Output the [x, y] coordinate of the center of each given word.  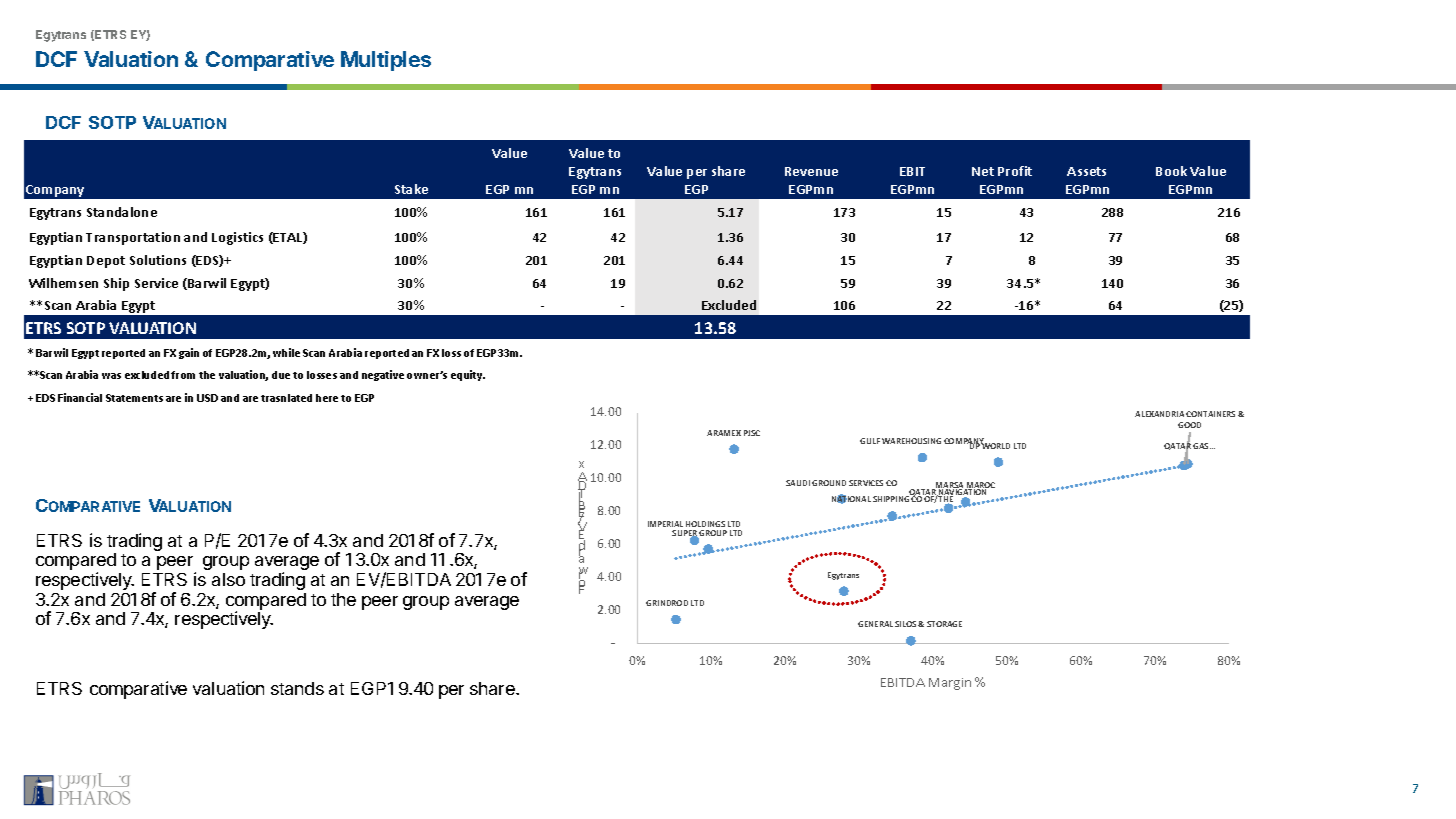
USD [207, 398]
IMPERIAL [665, 524]
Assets [1086, 171]
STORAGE [944, 624]
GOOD [1189, 425]
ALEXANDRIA [1159, 414]
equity [468, 375]
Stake [411, 189]
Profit [1015, 171]
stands [297, 688]
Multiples [386, 61]
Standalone [122, 212]
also [228, 579]
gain [189, 353]
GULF [870, 441]
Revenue [811, 171]
